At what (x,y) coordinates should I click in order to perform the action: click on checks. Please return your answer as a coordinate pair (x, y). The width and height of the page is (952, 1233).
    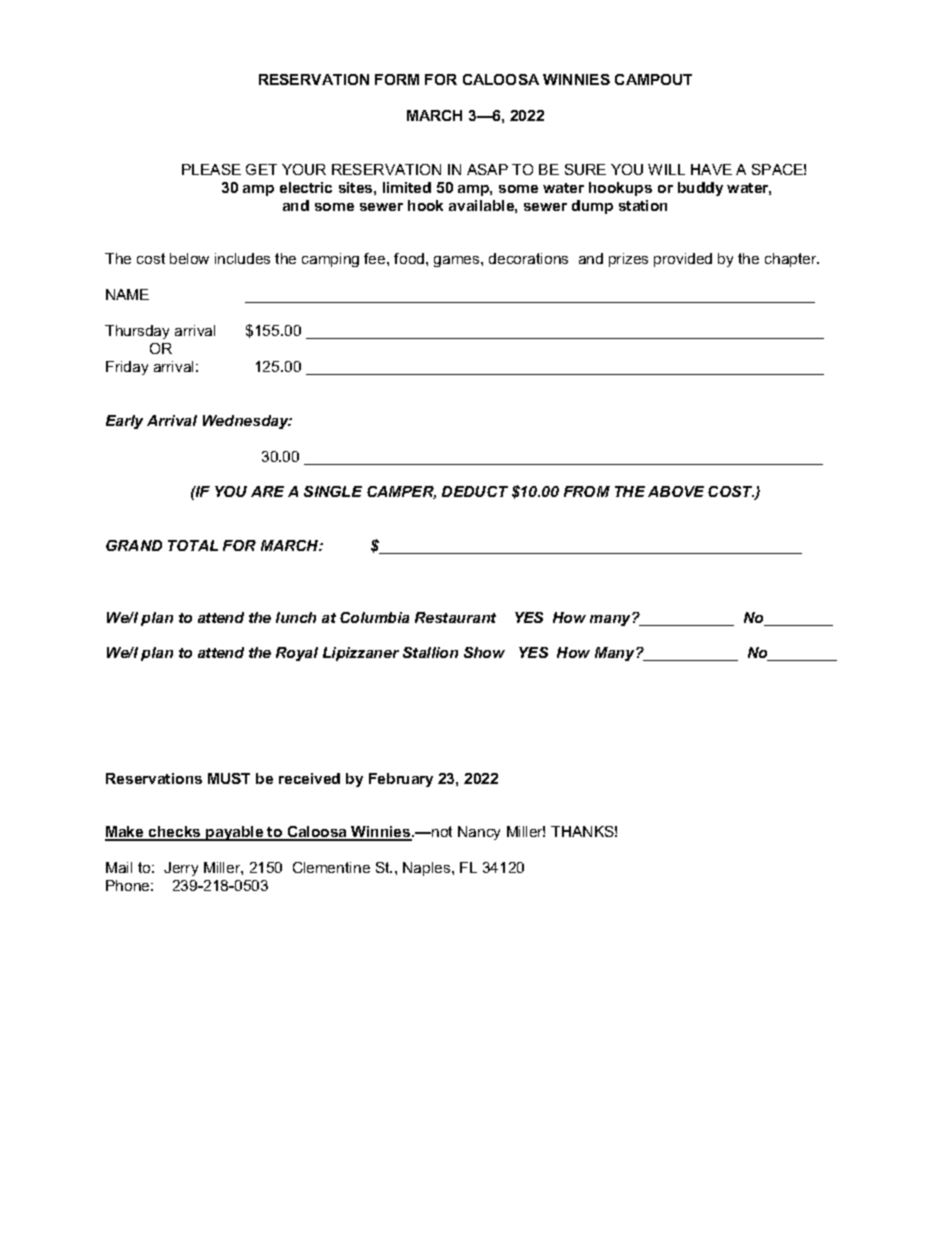
    Looking at the image, I should click on (175, 833).
